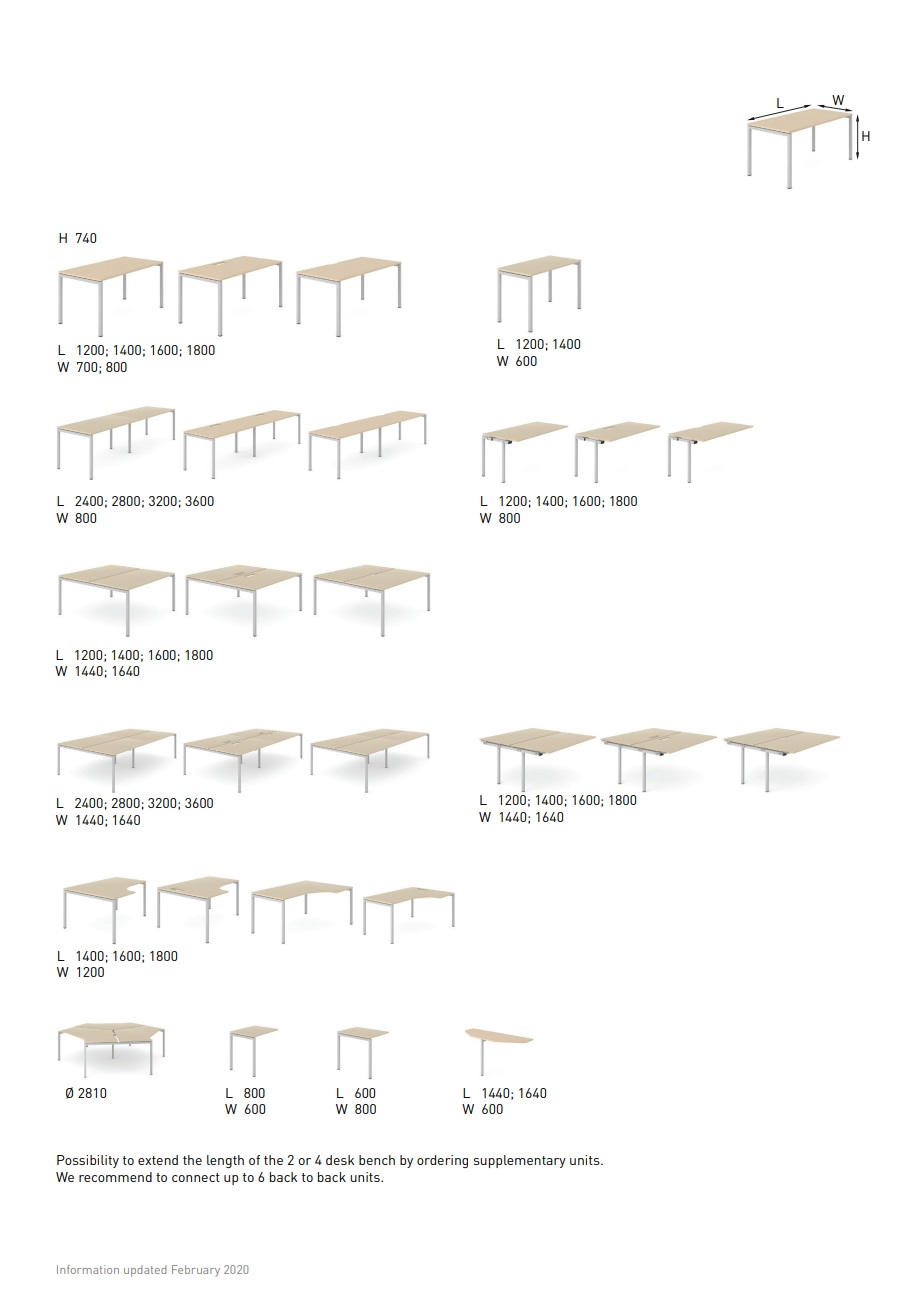  I want to click on recommend, so click(115, 1177).
